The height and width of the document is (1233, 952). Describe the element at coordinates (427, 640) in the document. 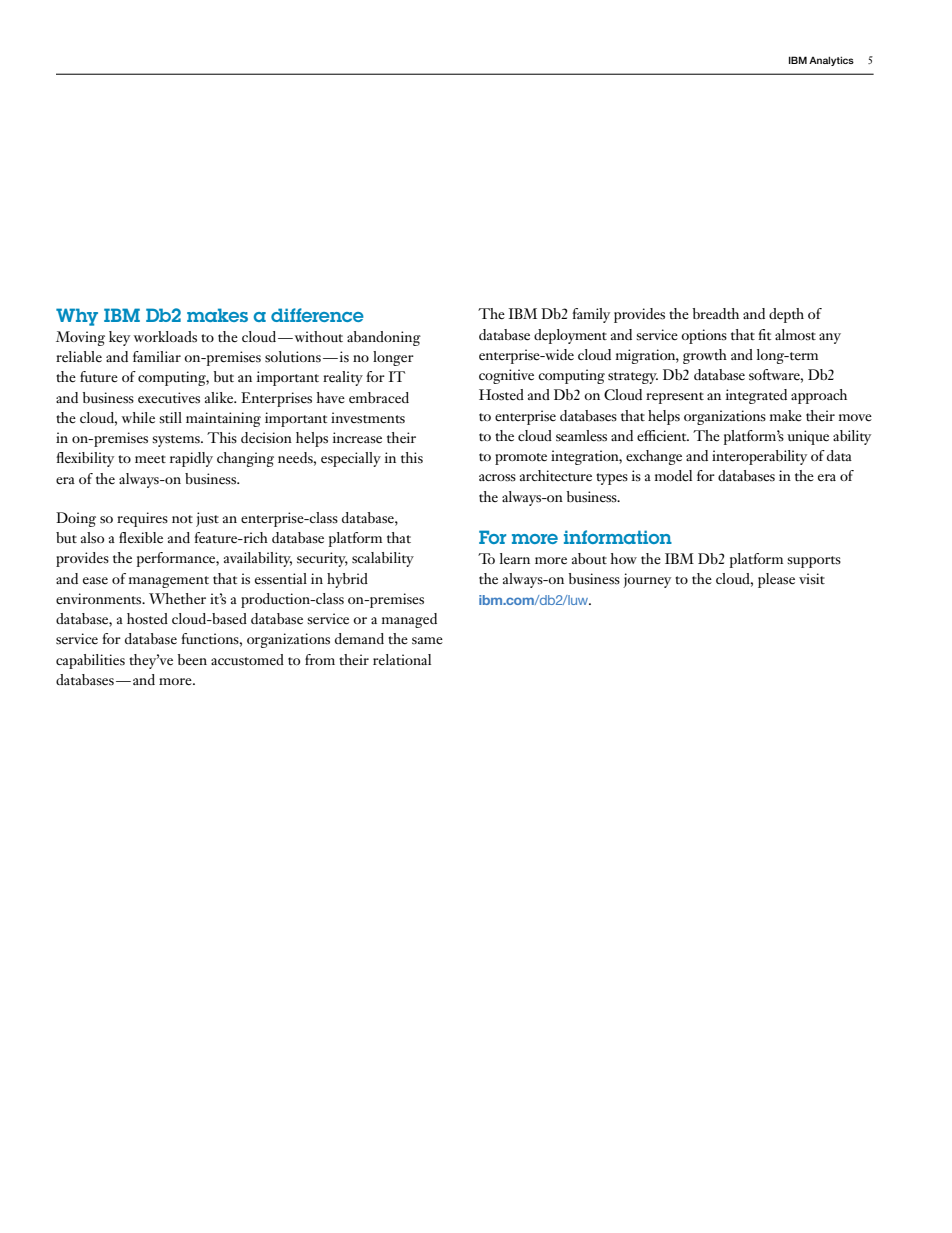

I see `same` at that location.
